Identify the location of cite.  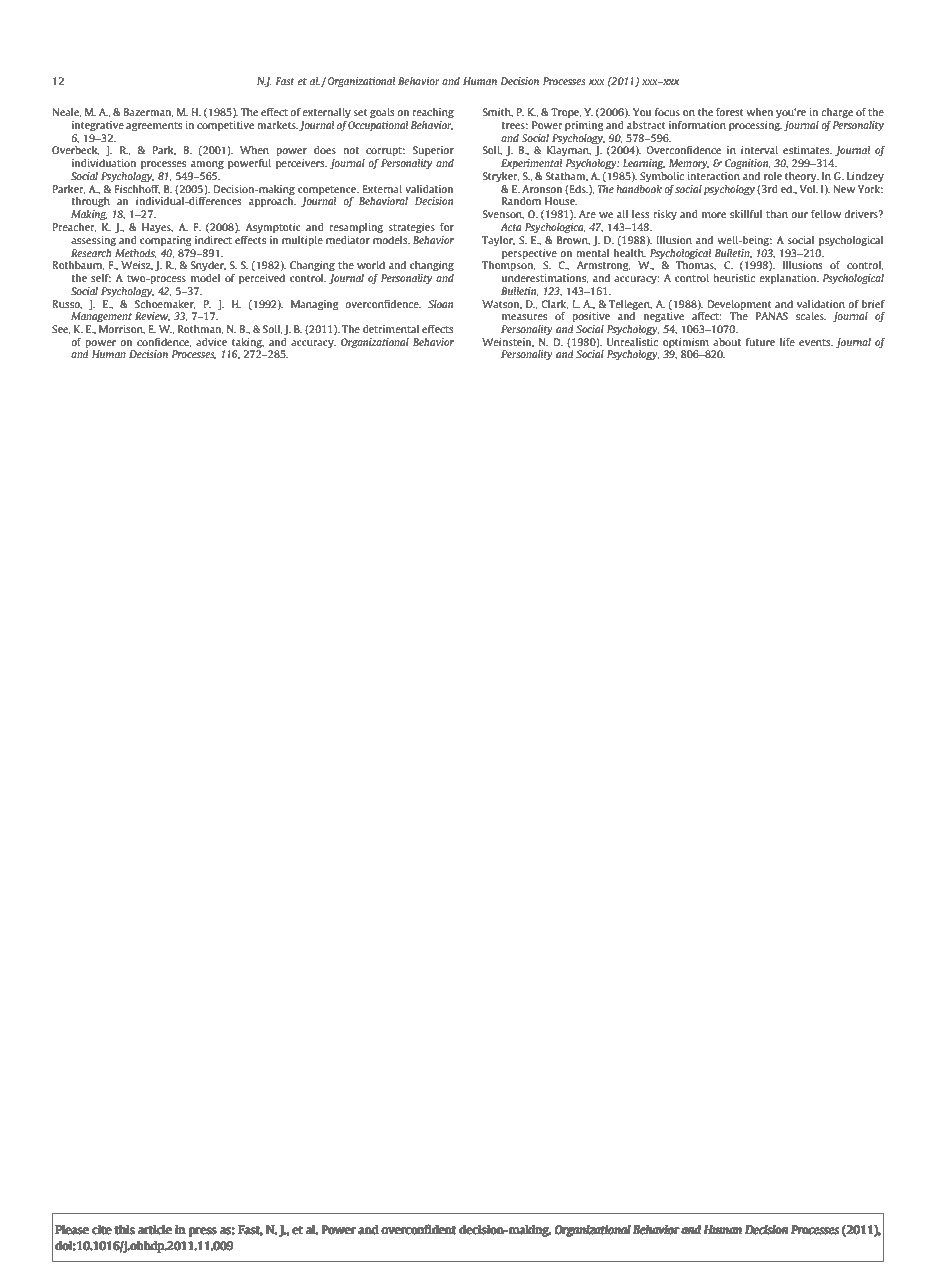
(101, 1229).
